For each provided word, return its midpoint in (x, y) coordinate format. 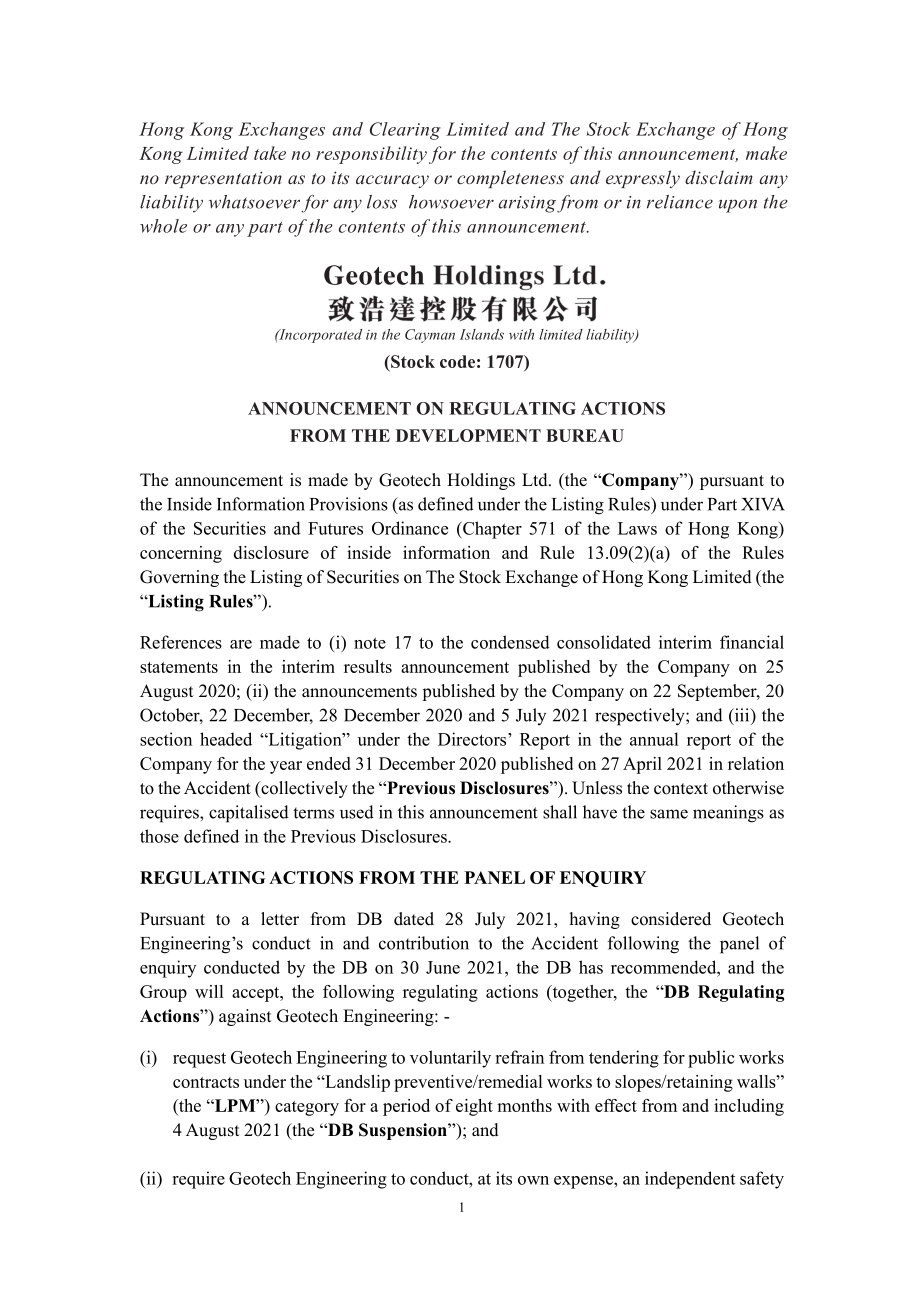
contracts (206, 1082)
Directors (473, 739)
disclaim (719, 177)
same (669, 814)
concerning (181, 554)
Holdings (481, 481)
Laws (637, 528)
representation (223, 179)
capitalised (249, 814)
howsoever (451, 202)
